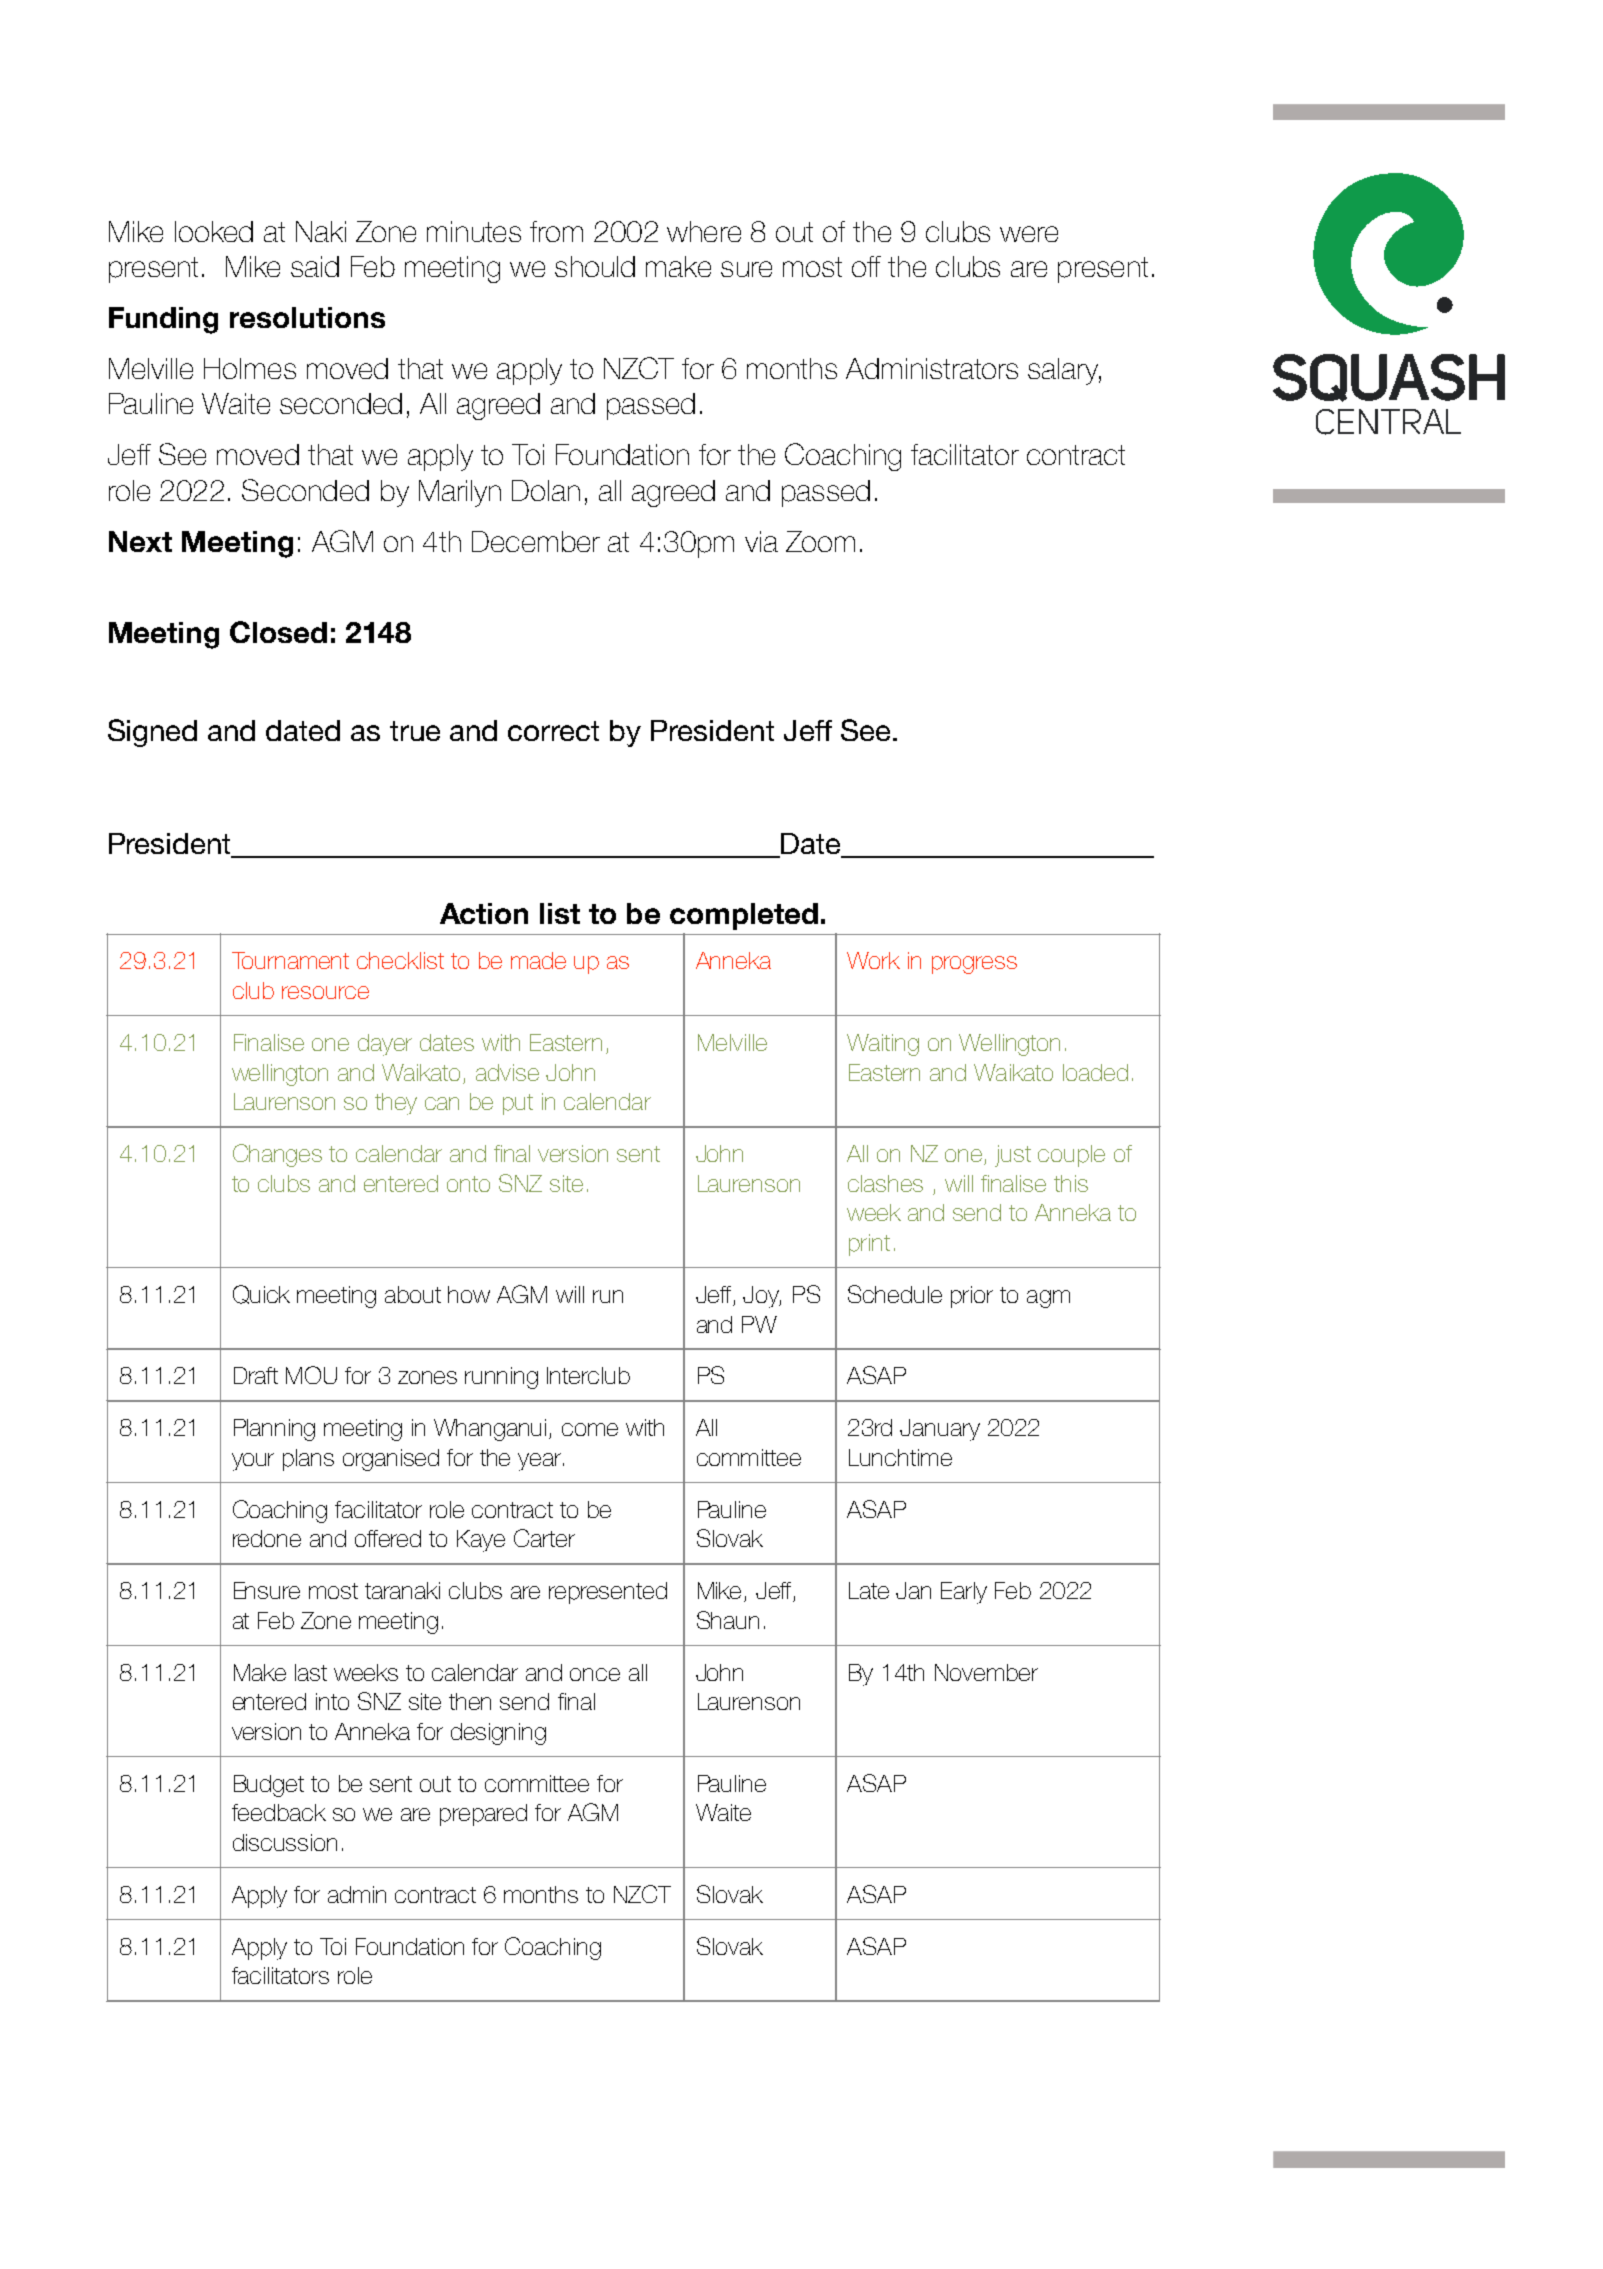 The image size is (1603, 2269). Describe the element at coordinates (315, 266) in the screenshot. I see `said` at that location.
